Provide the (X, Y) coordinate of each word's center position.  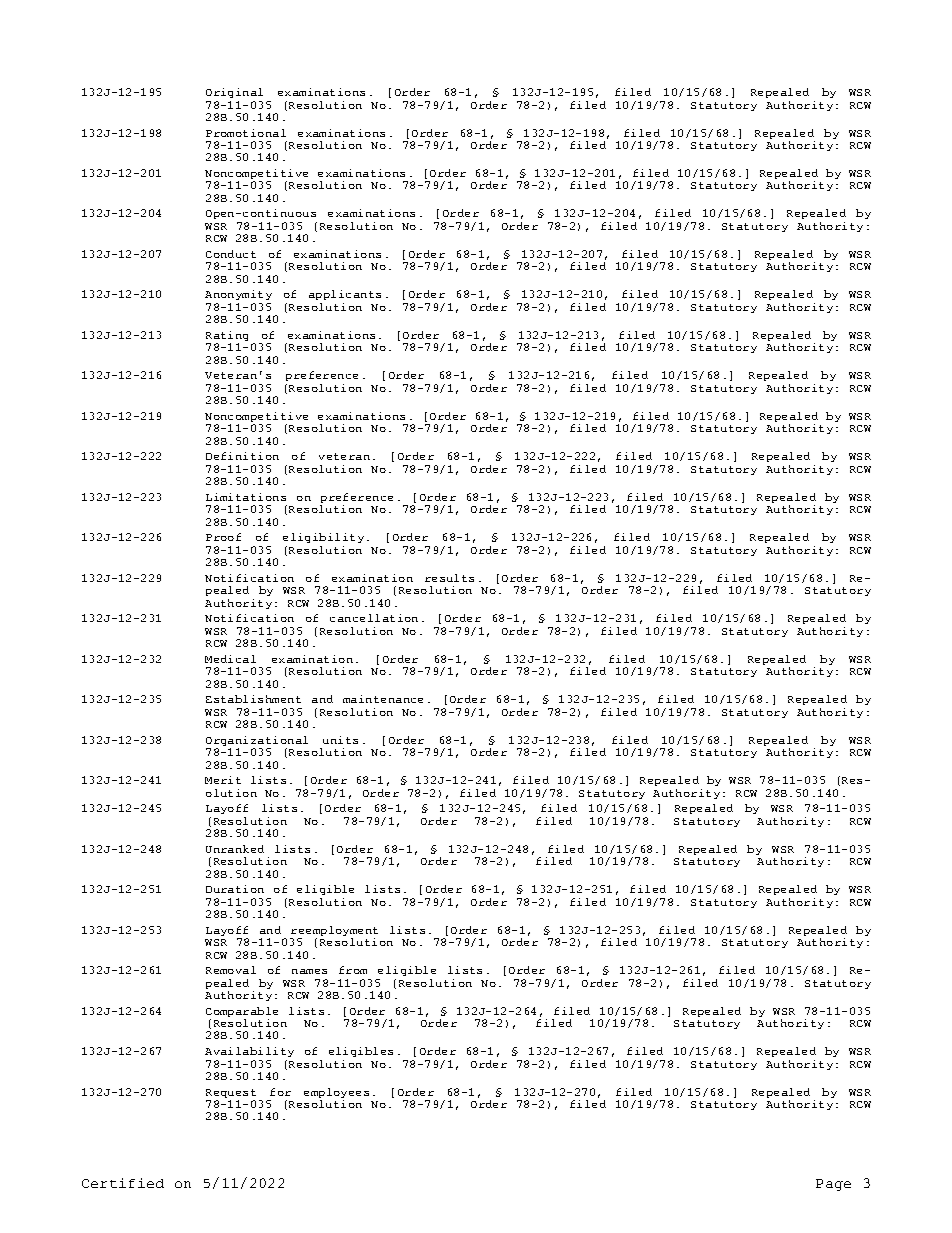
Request (231, 1093)
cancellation (374, 618)
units (340, 740)
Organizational (257, 741)
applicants (345, 295)
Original (234, 93)
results (449, 578)
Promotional (246, 133)
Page (833, 1185)
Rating (227, 337)
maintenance (383, 699)
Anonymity (238, 295)
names (309, 971)
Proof (223, 537)
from (353, 970)
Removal (231, 970)
